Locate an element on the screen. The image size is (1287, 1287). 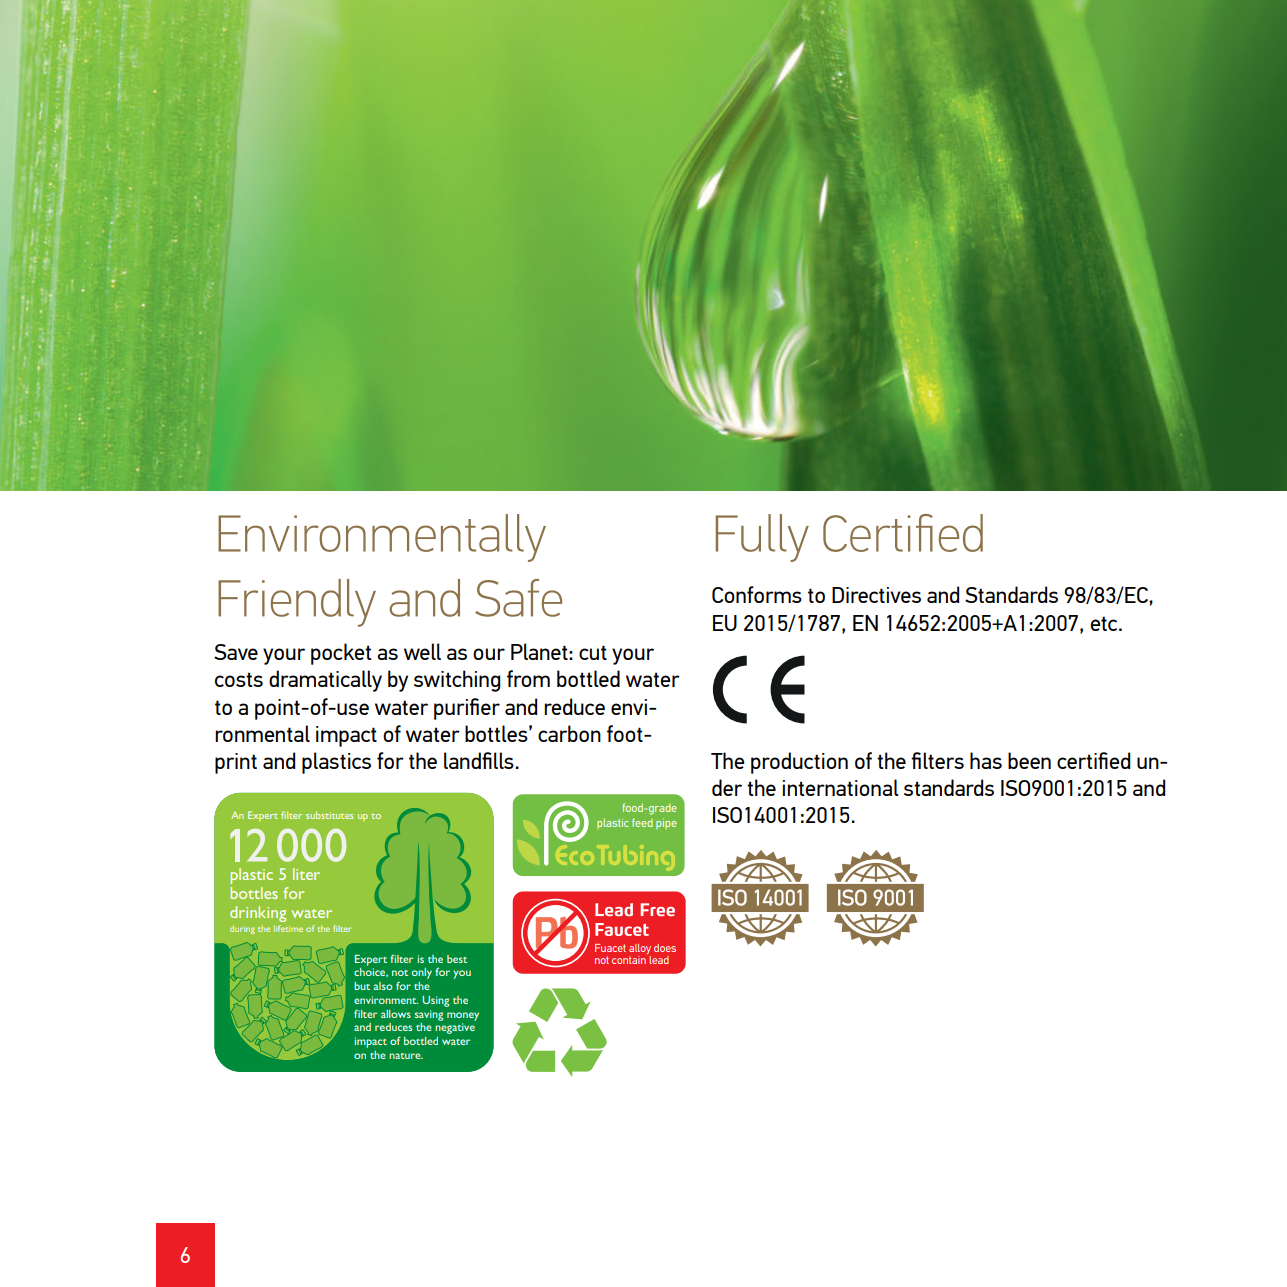
feed is located at coordinates (642, 822).
